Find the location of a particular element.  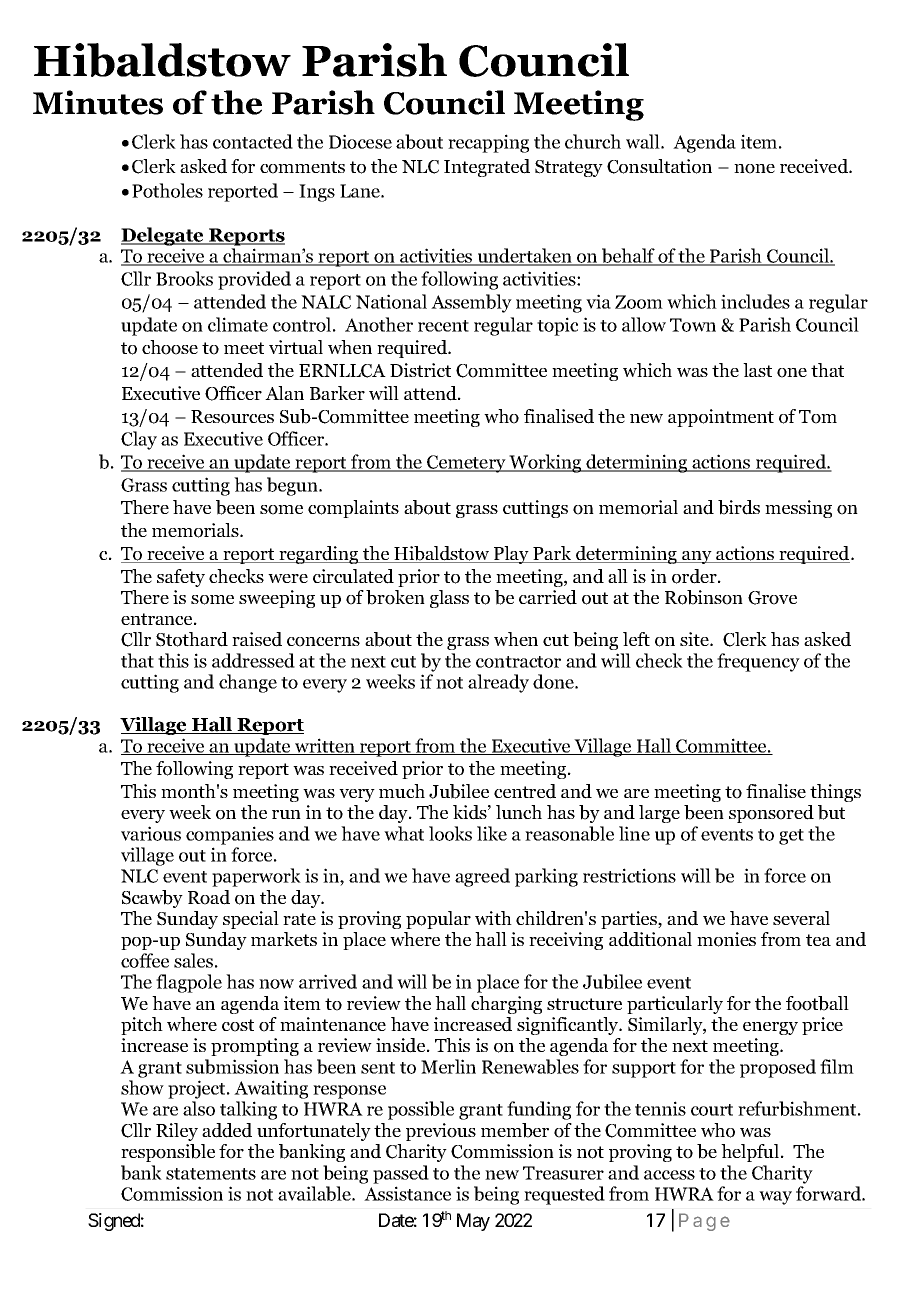

Cemetery is located at coordinates (466, 464).
